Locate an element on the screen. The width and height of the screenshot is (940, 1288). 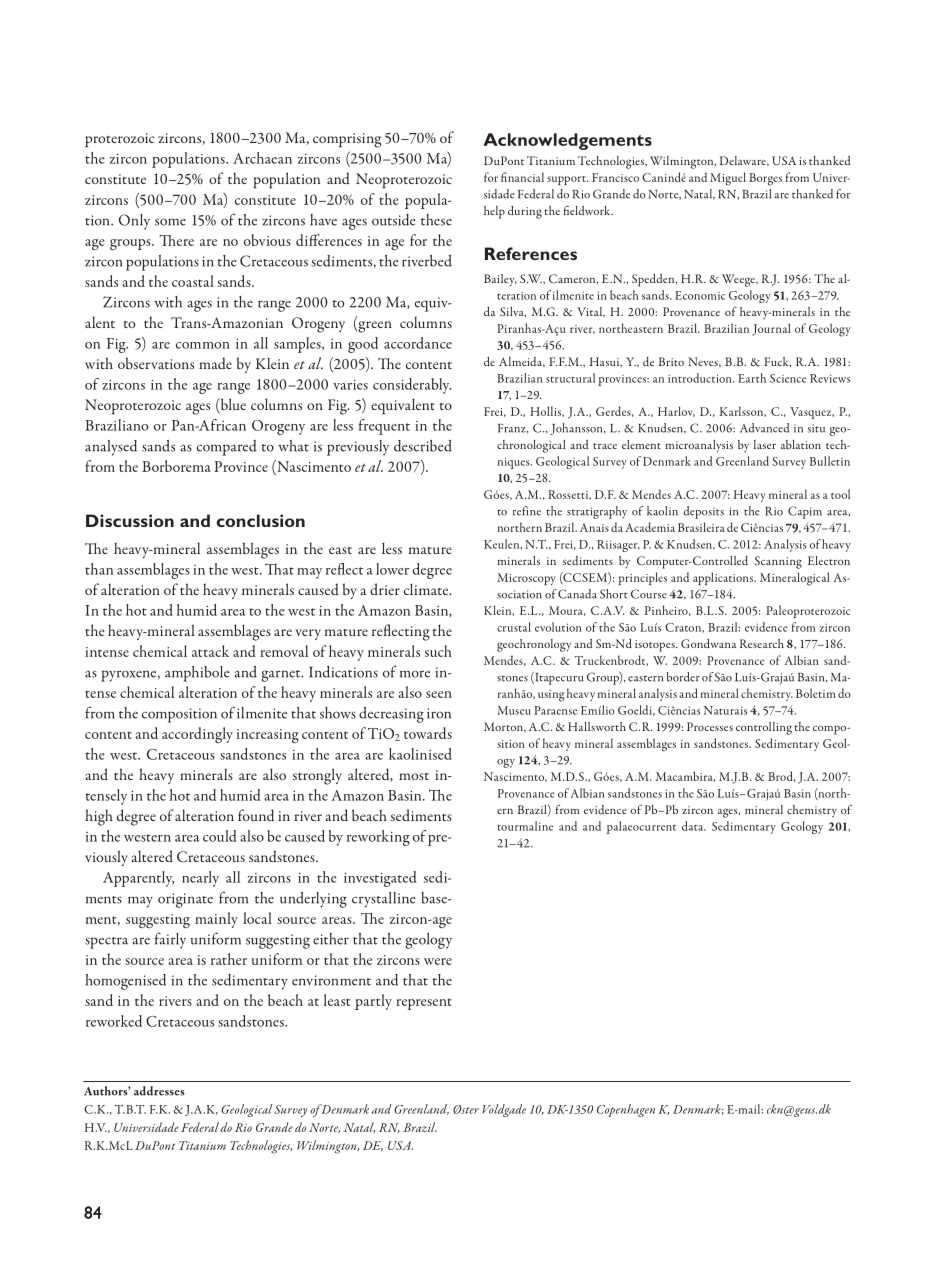
crustal is located at coordinates (514, 627).
